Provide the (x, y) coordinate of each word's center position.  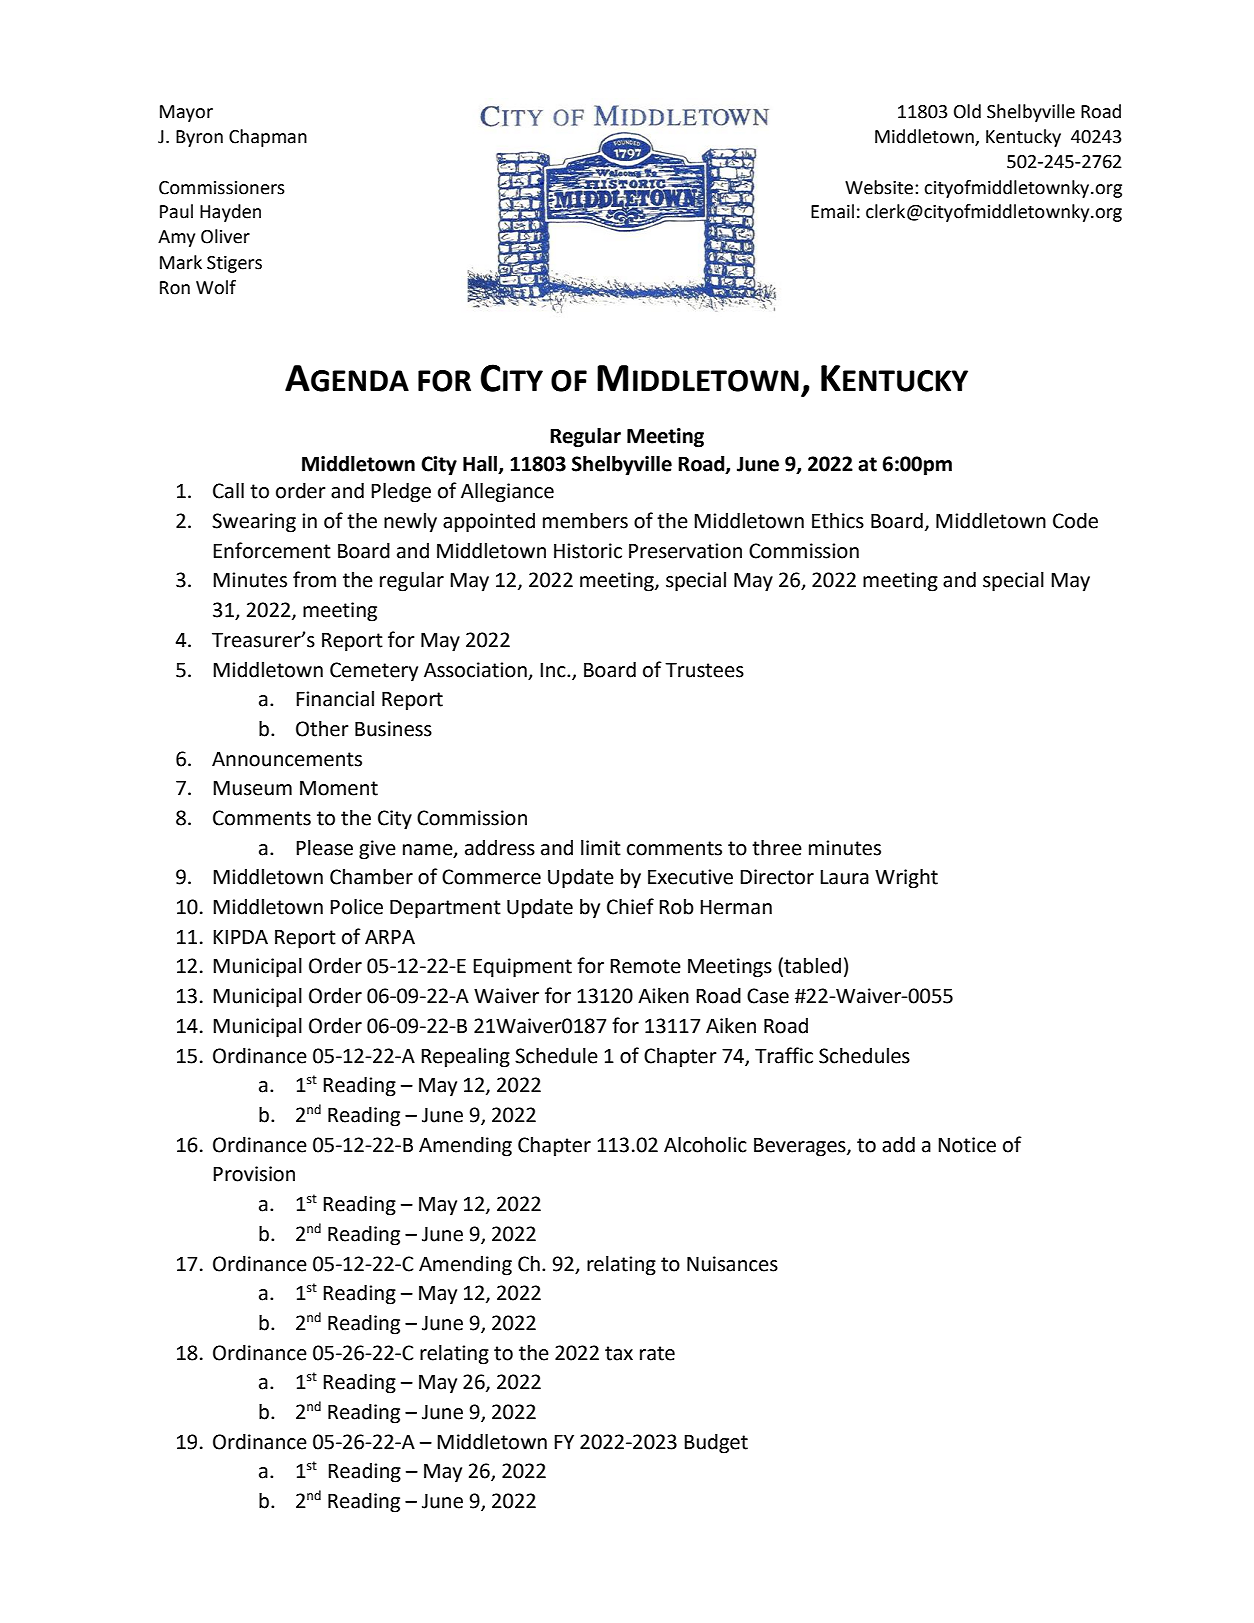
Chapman (268, 138)
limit (601, 848)
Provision (254, 1174)
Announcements (287, 759)
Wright (906, 878)
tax (619, 1353)
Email (832, 211)
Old (967, 111)
